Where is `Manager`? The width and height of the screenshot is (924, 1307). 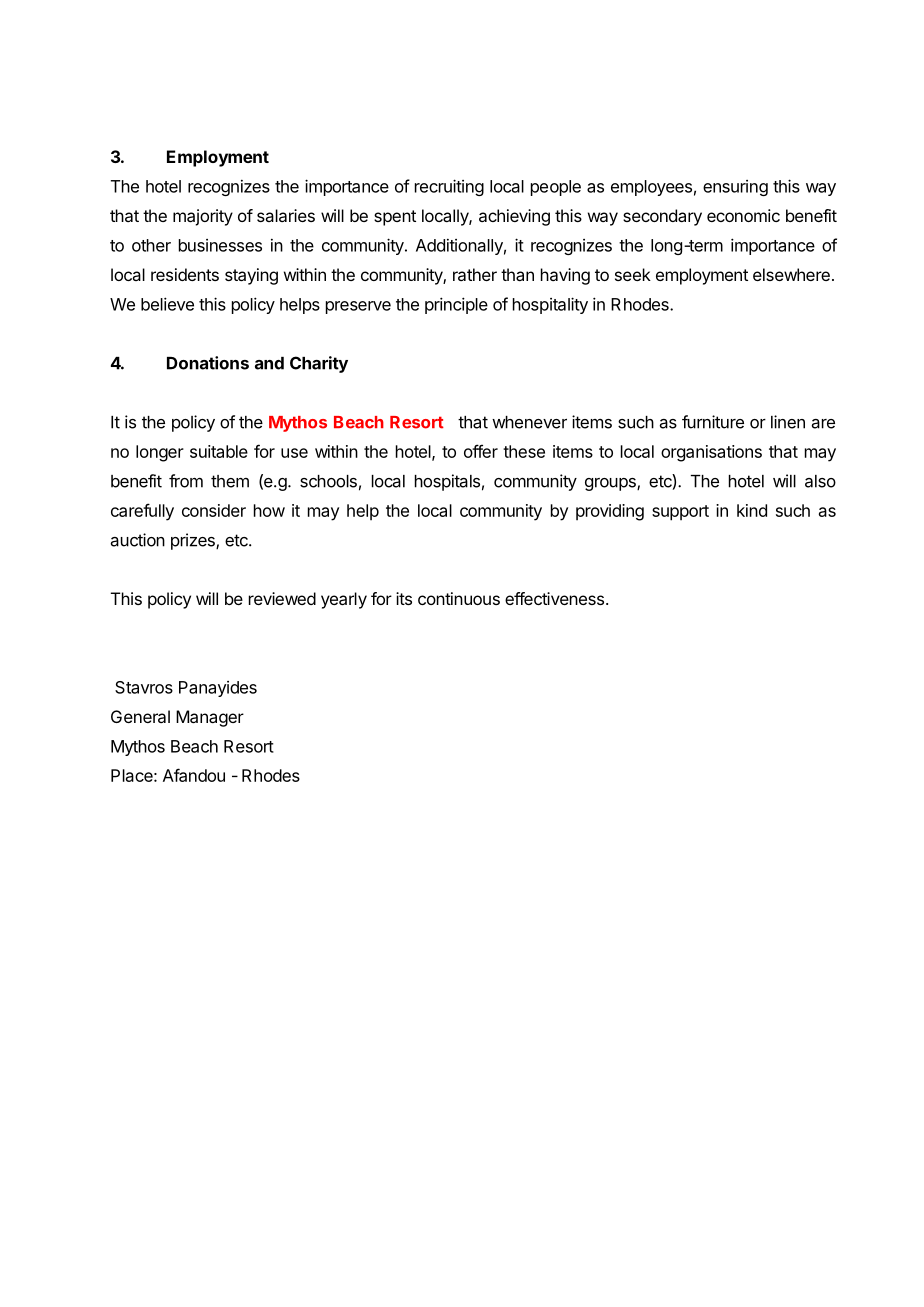
Manager is located at coordinates (210, 718).
